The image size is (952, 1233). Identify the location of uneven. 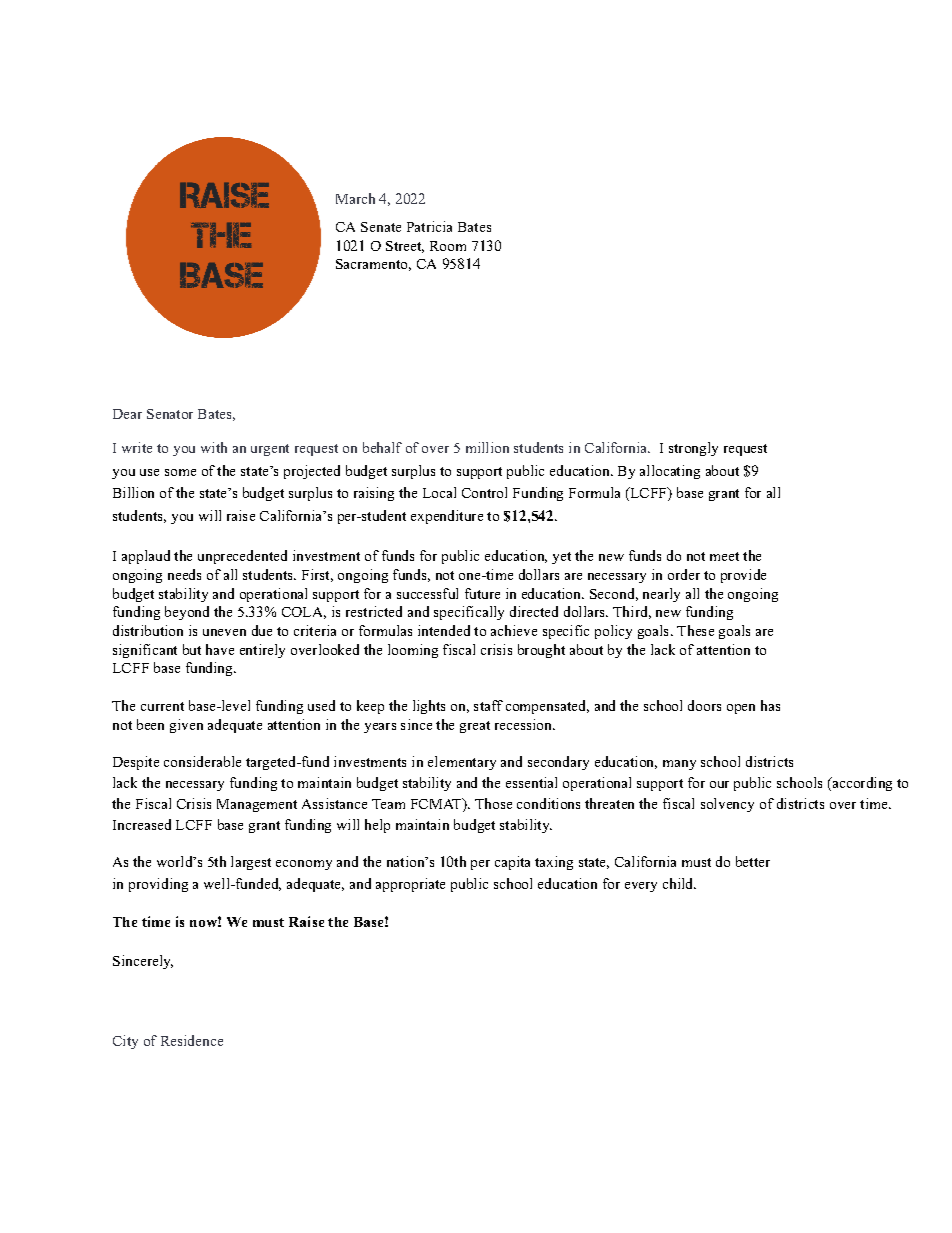
(224, 632).
